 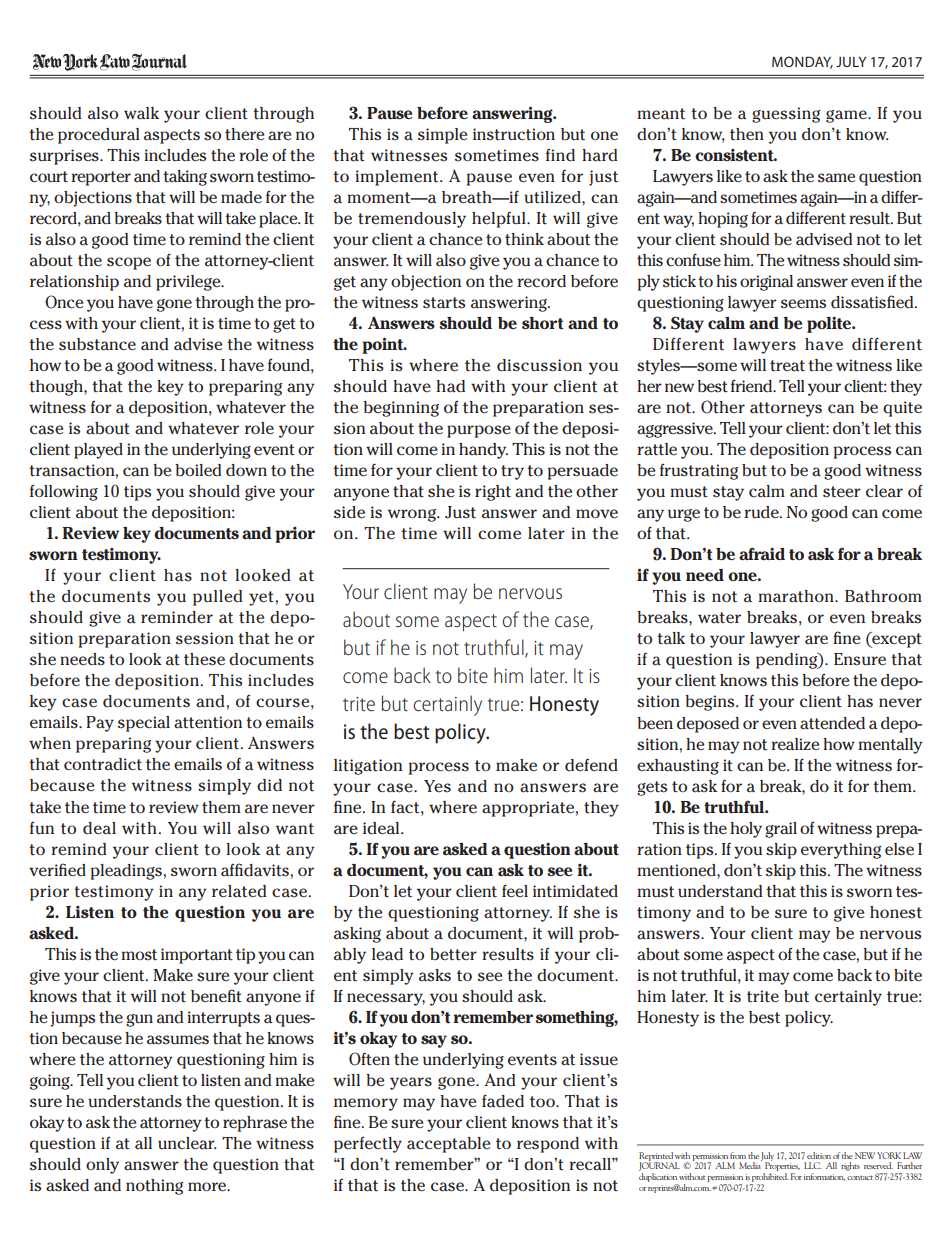 I want to click on only, so click(x=102, y=1166).
